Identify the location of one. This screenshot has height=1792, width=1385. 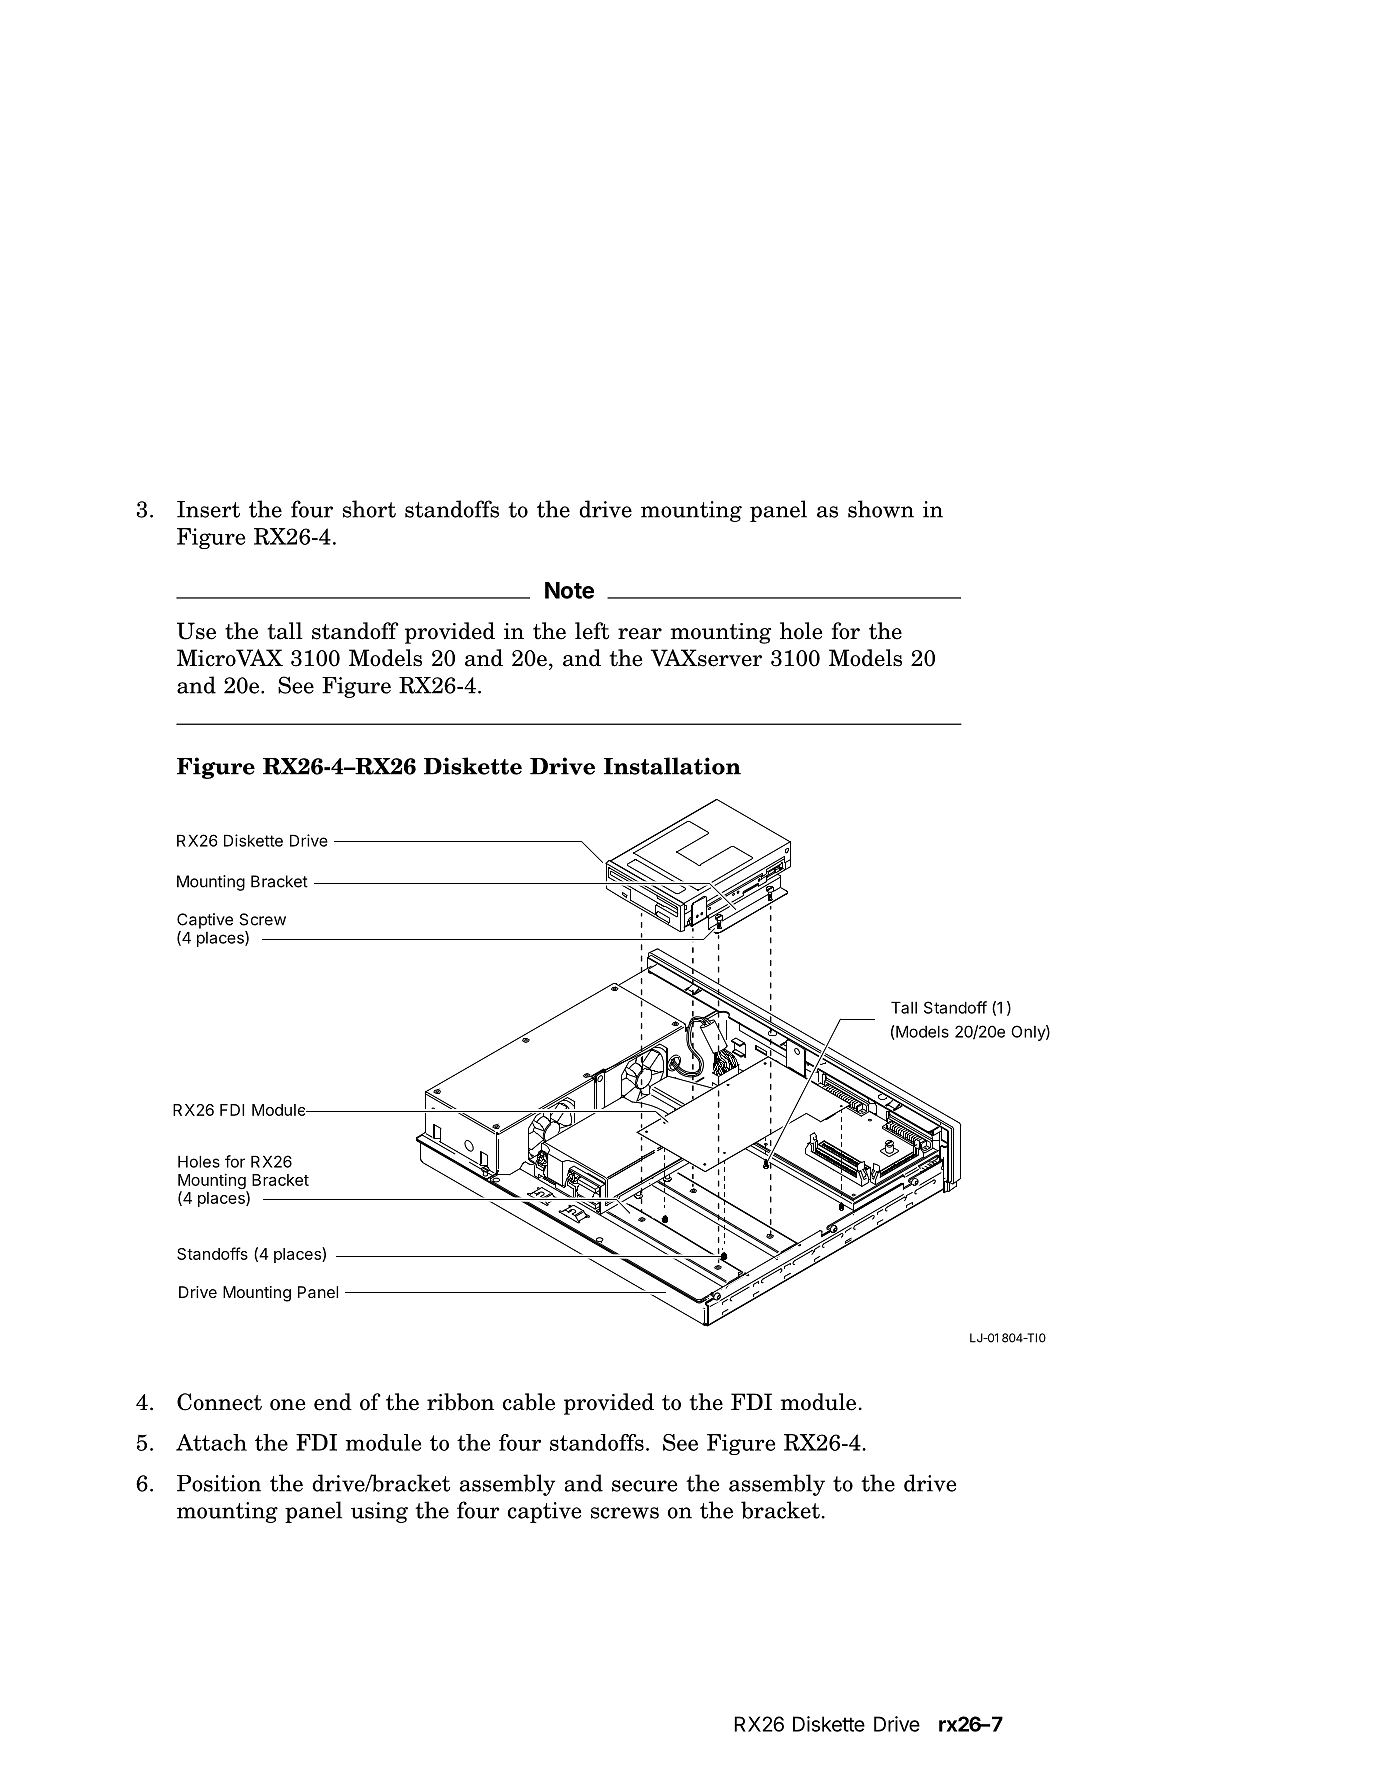
(287, 1405).
